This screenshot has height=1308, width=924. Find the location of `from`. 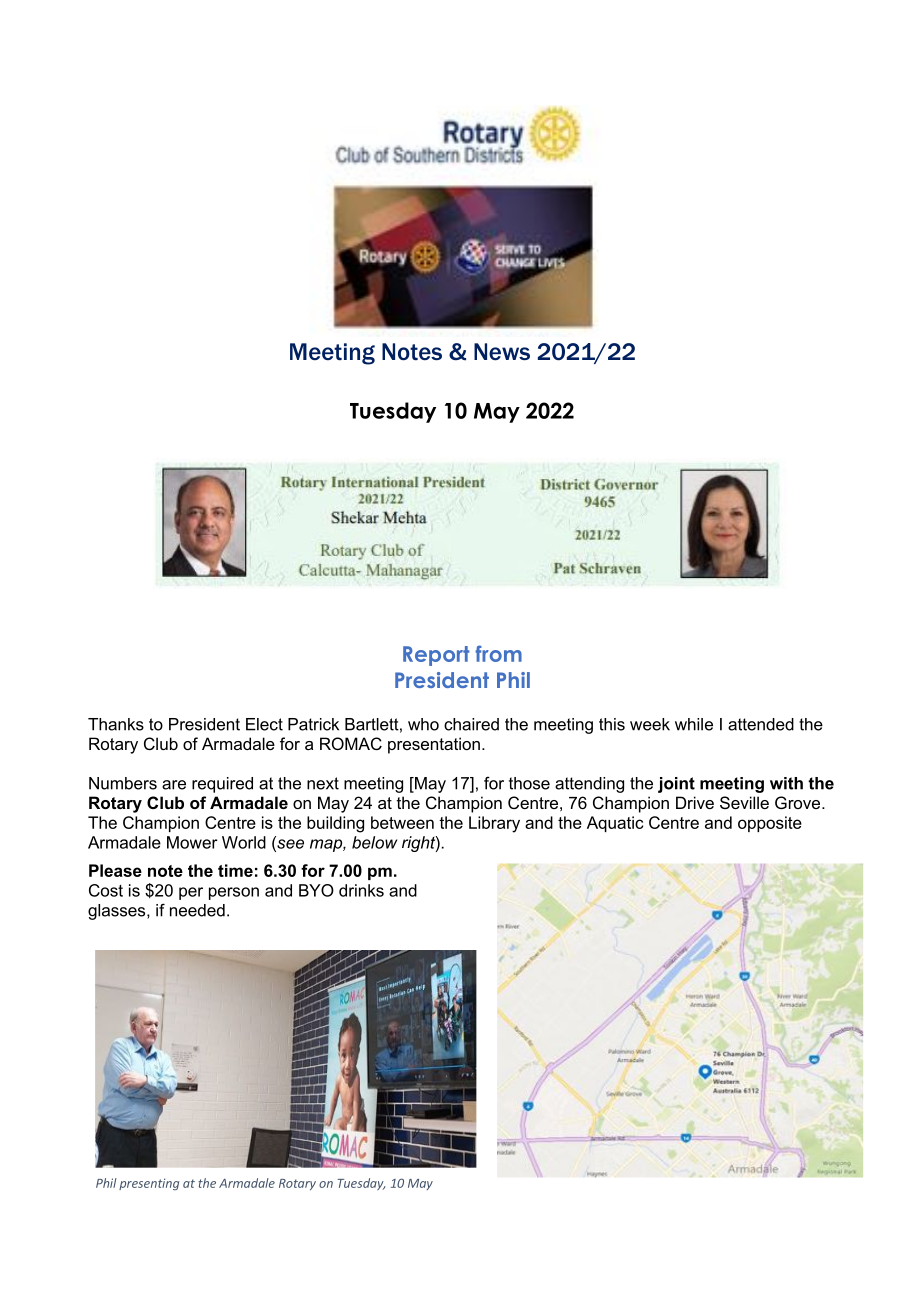

from is located at coordinates (498, 653).
